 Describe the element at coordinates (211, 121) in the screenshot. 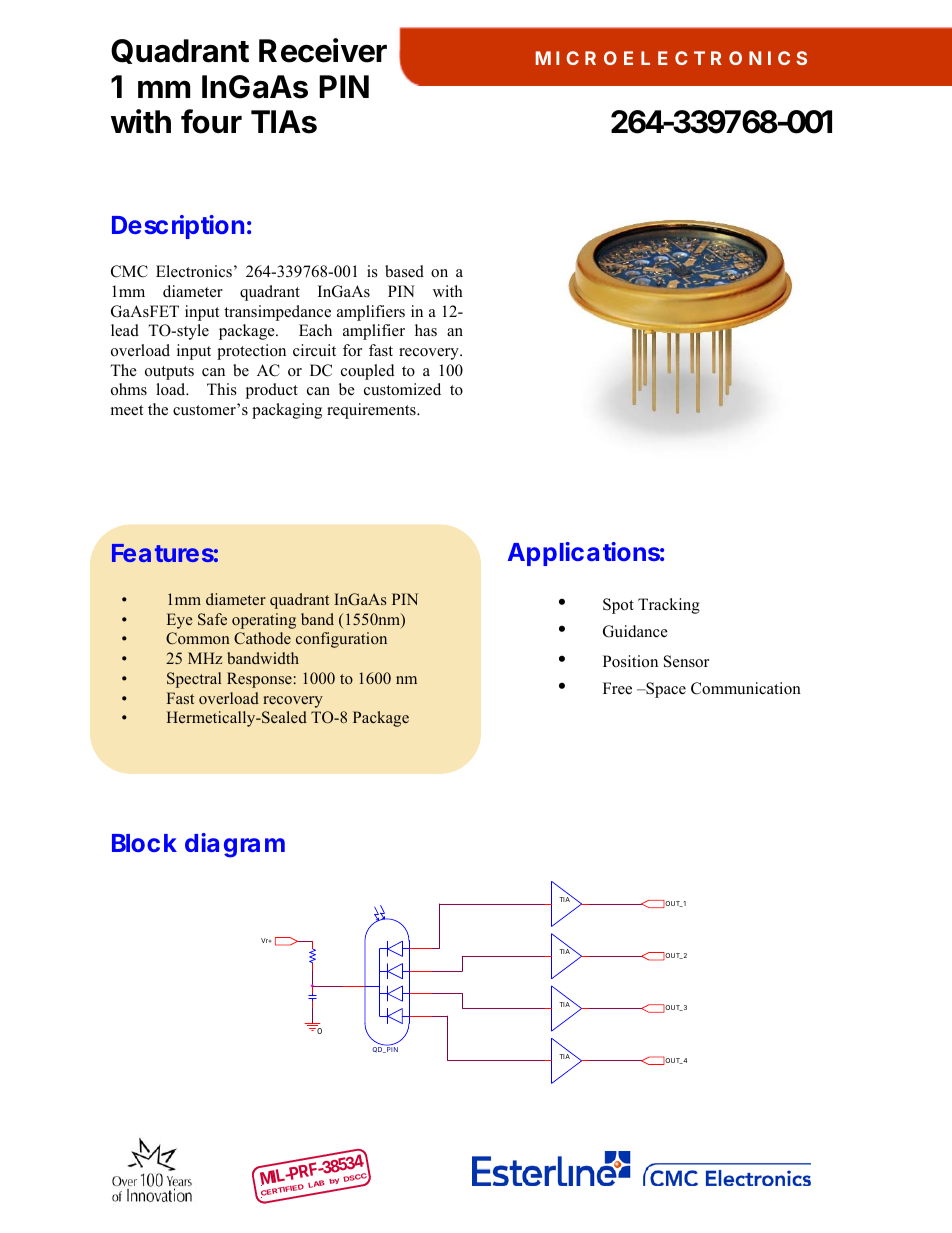

I see `four` at that location.
